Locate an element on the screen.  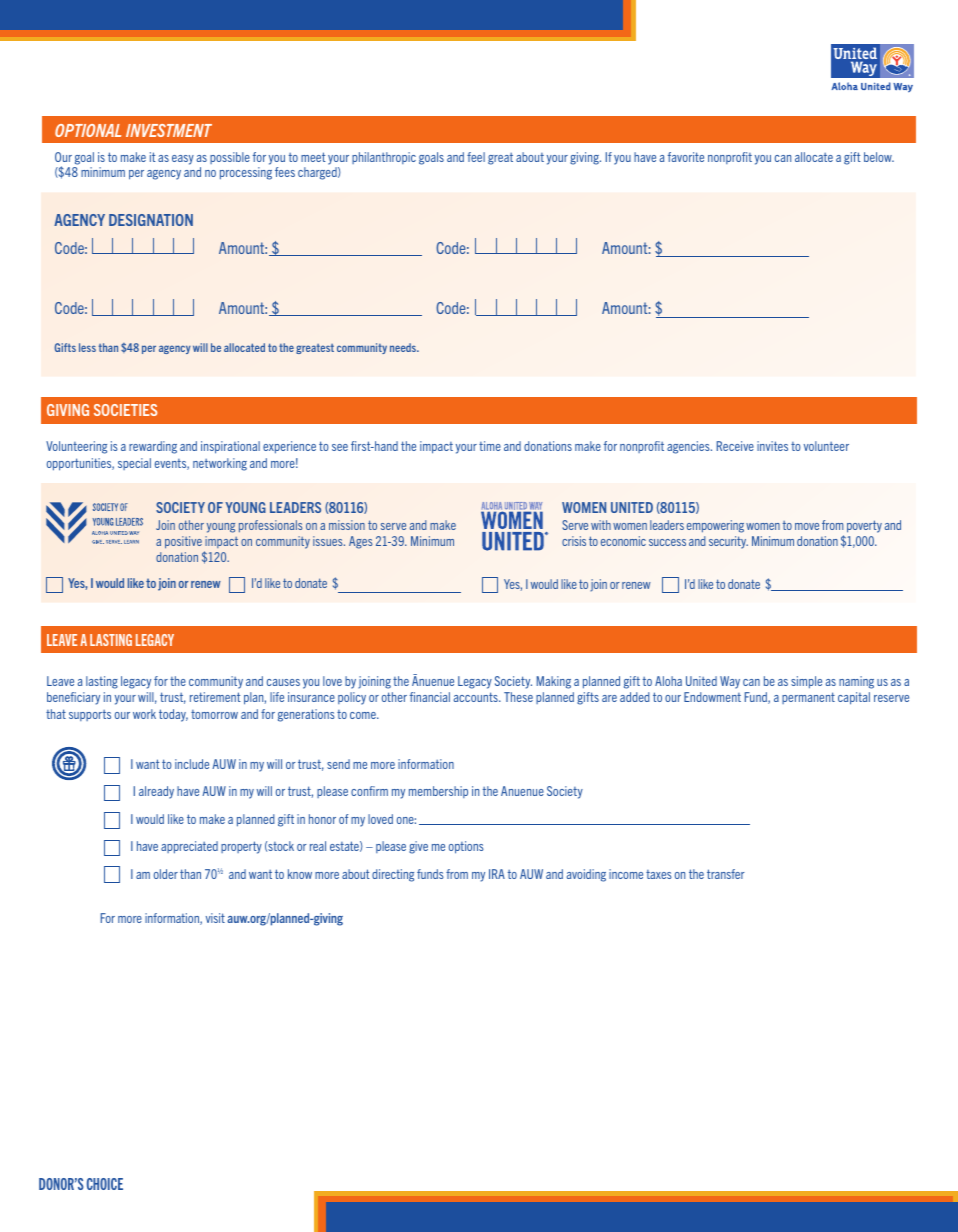
favorite is located at coordinates (686, 157).
